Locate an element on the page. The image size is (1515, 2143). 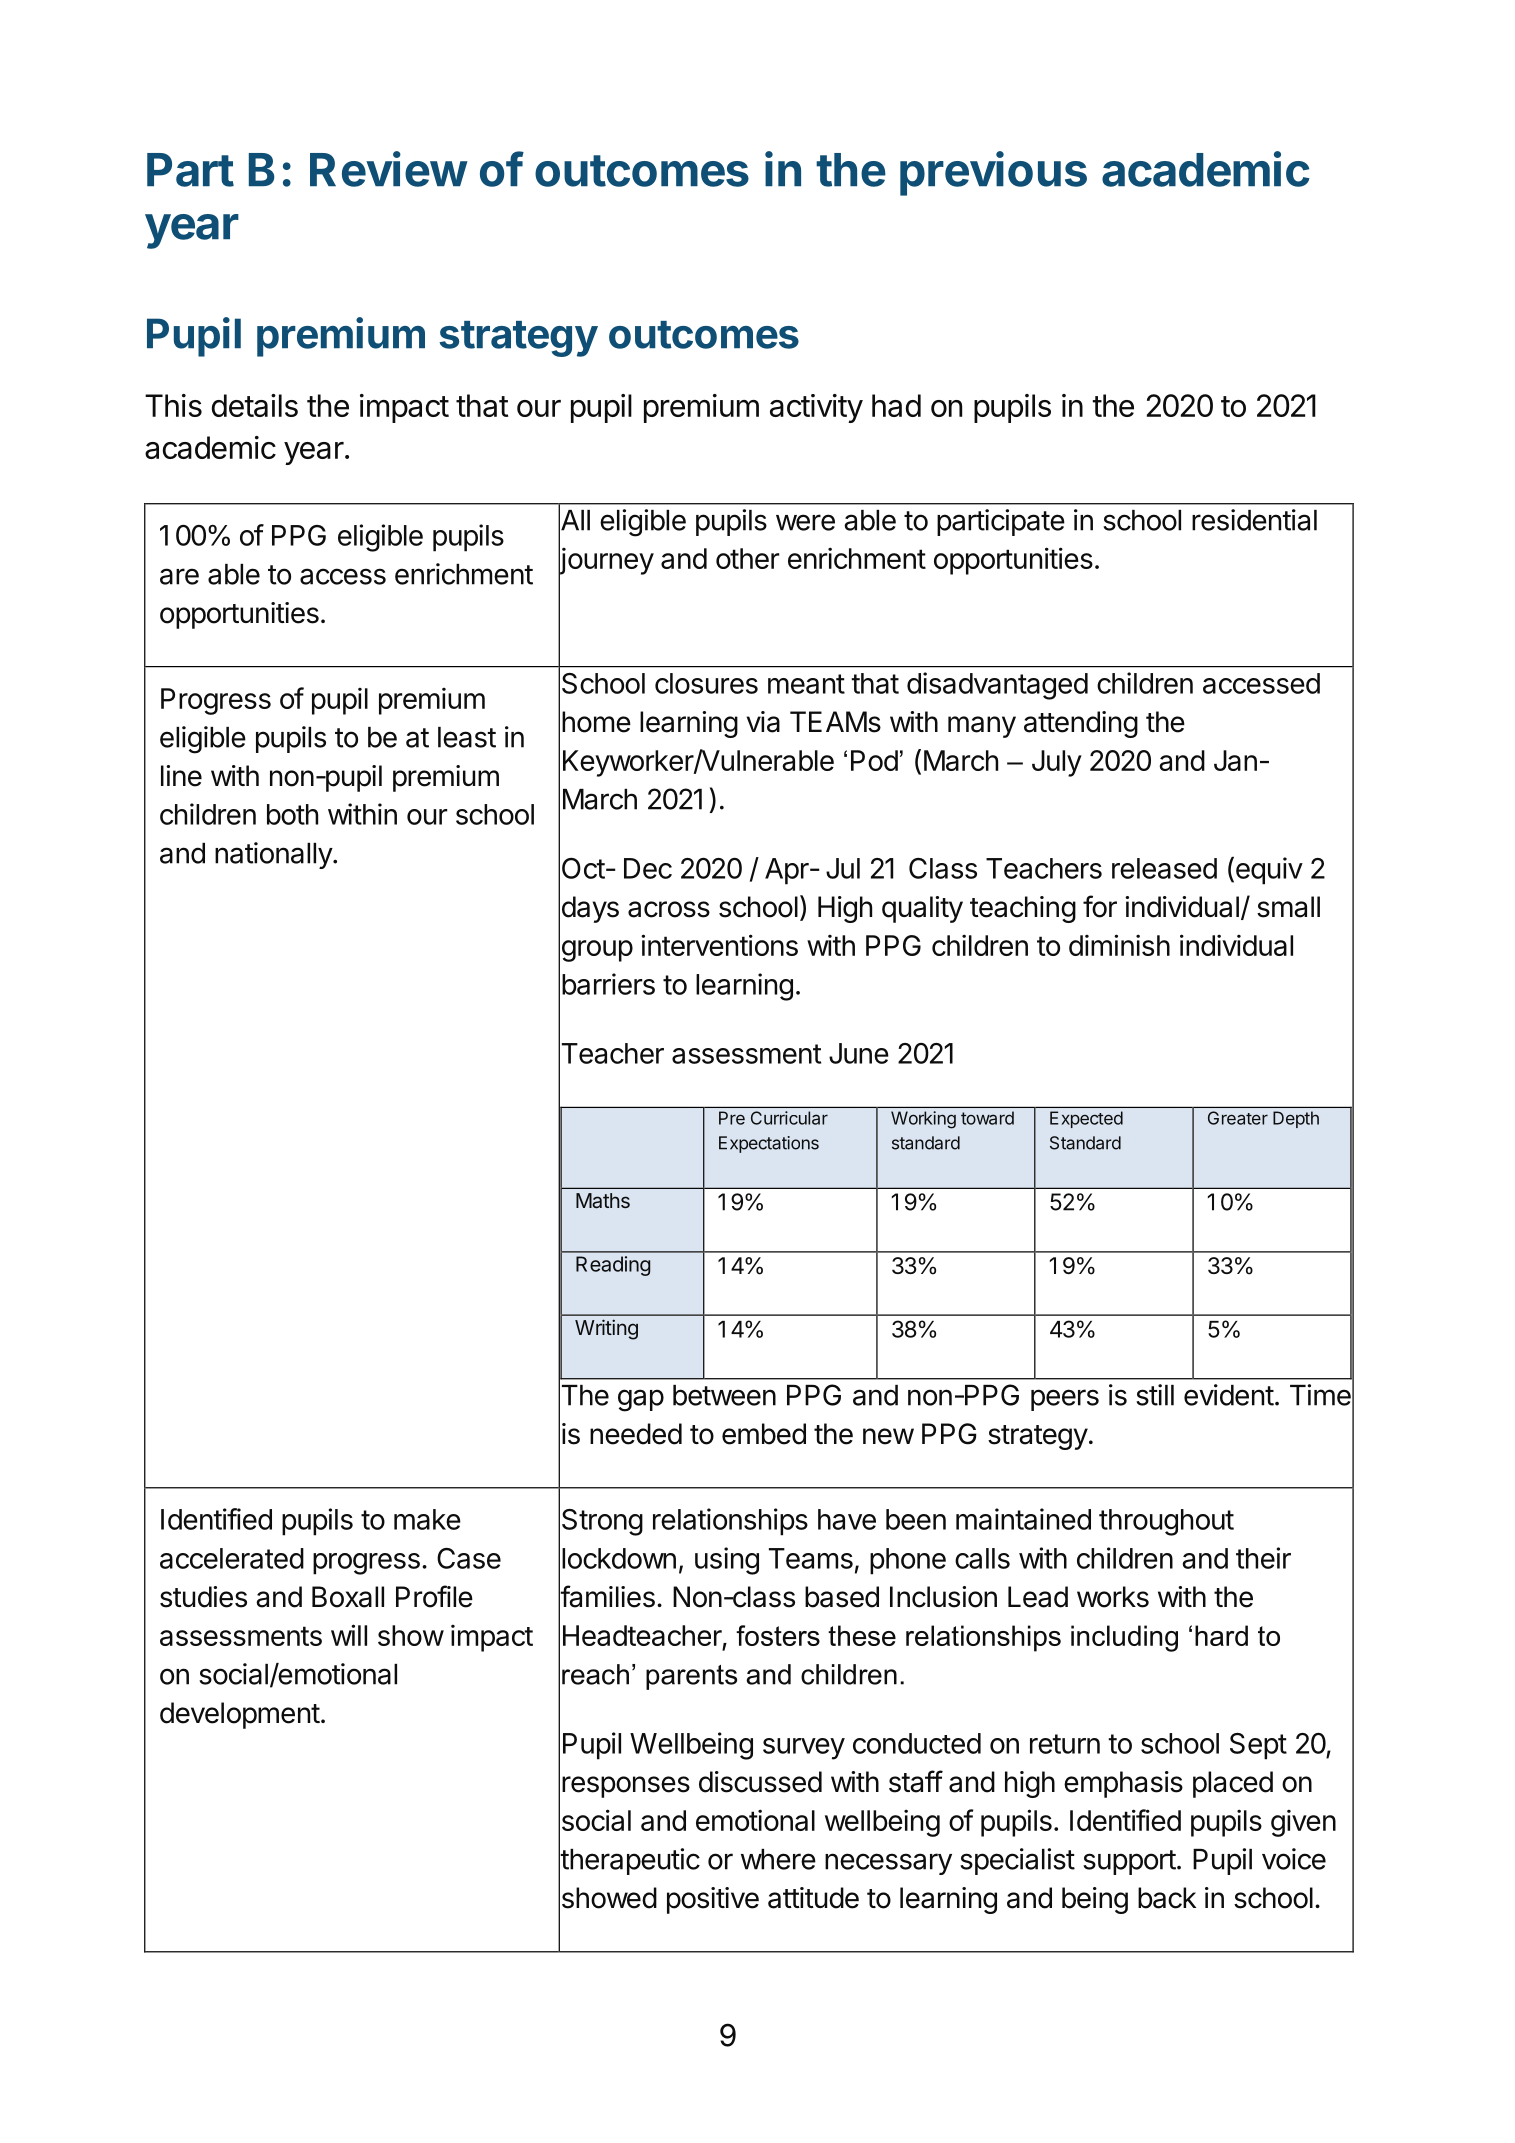
nationally is located at coordinates (274, 855).
